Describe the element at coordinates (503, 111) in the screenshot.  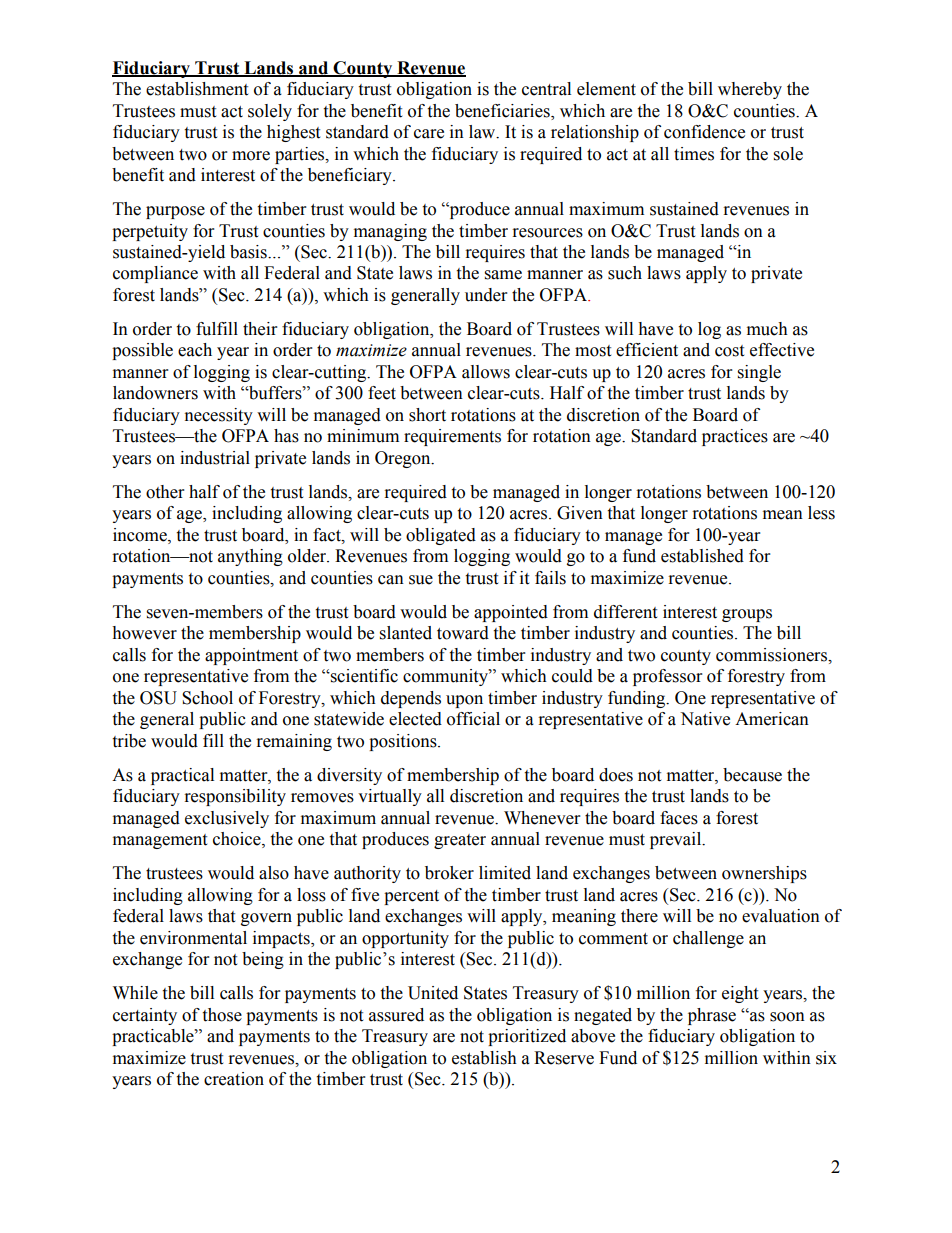
I see `beneficiaries` at that location.
